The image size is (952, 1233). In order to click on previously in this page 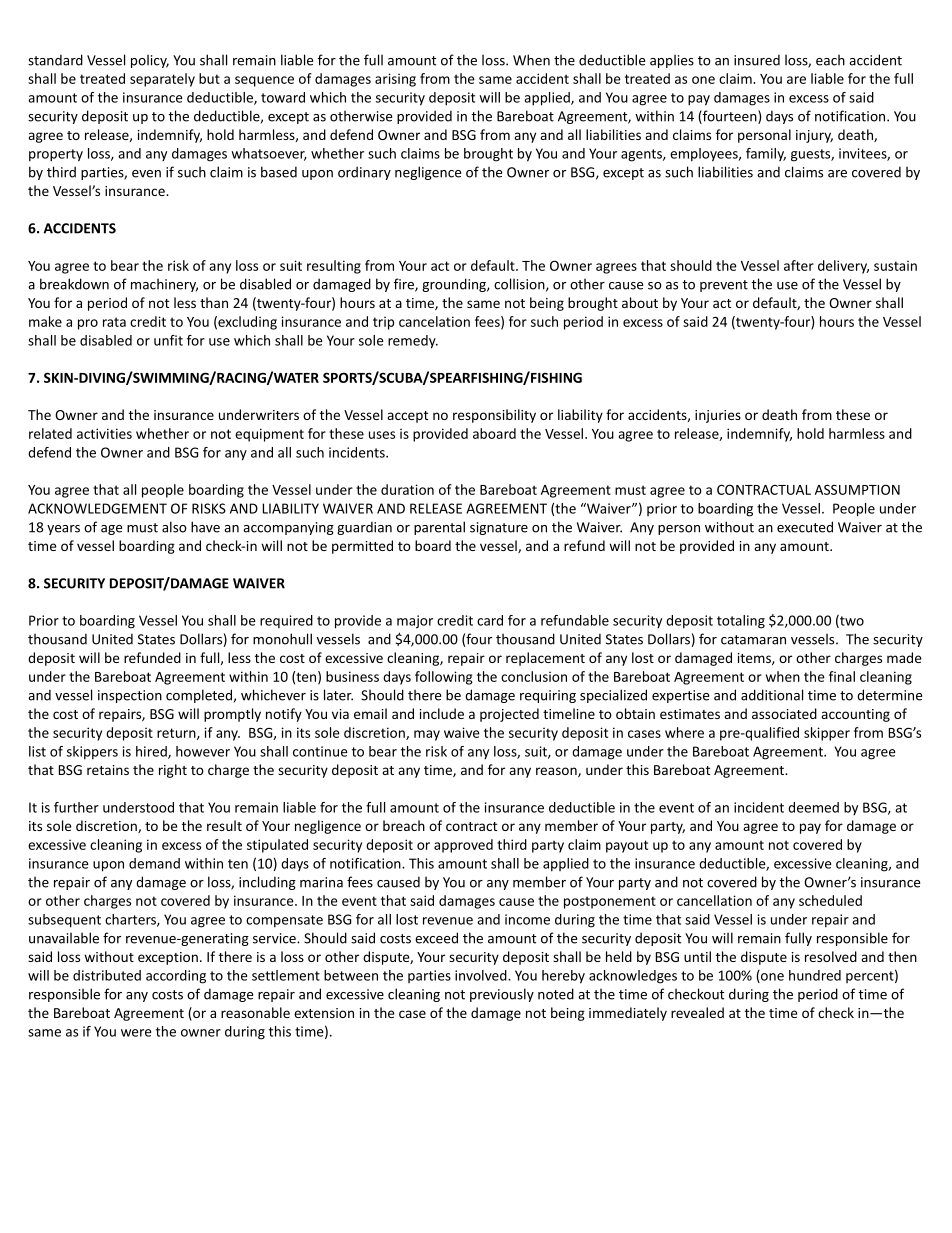, I will do `click(502, 995)`.
